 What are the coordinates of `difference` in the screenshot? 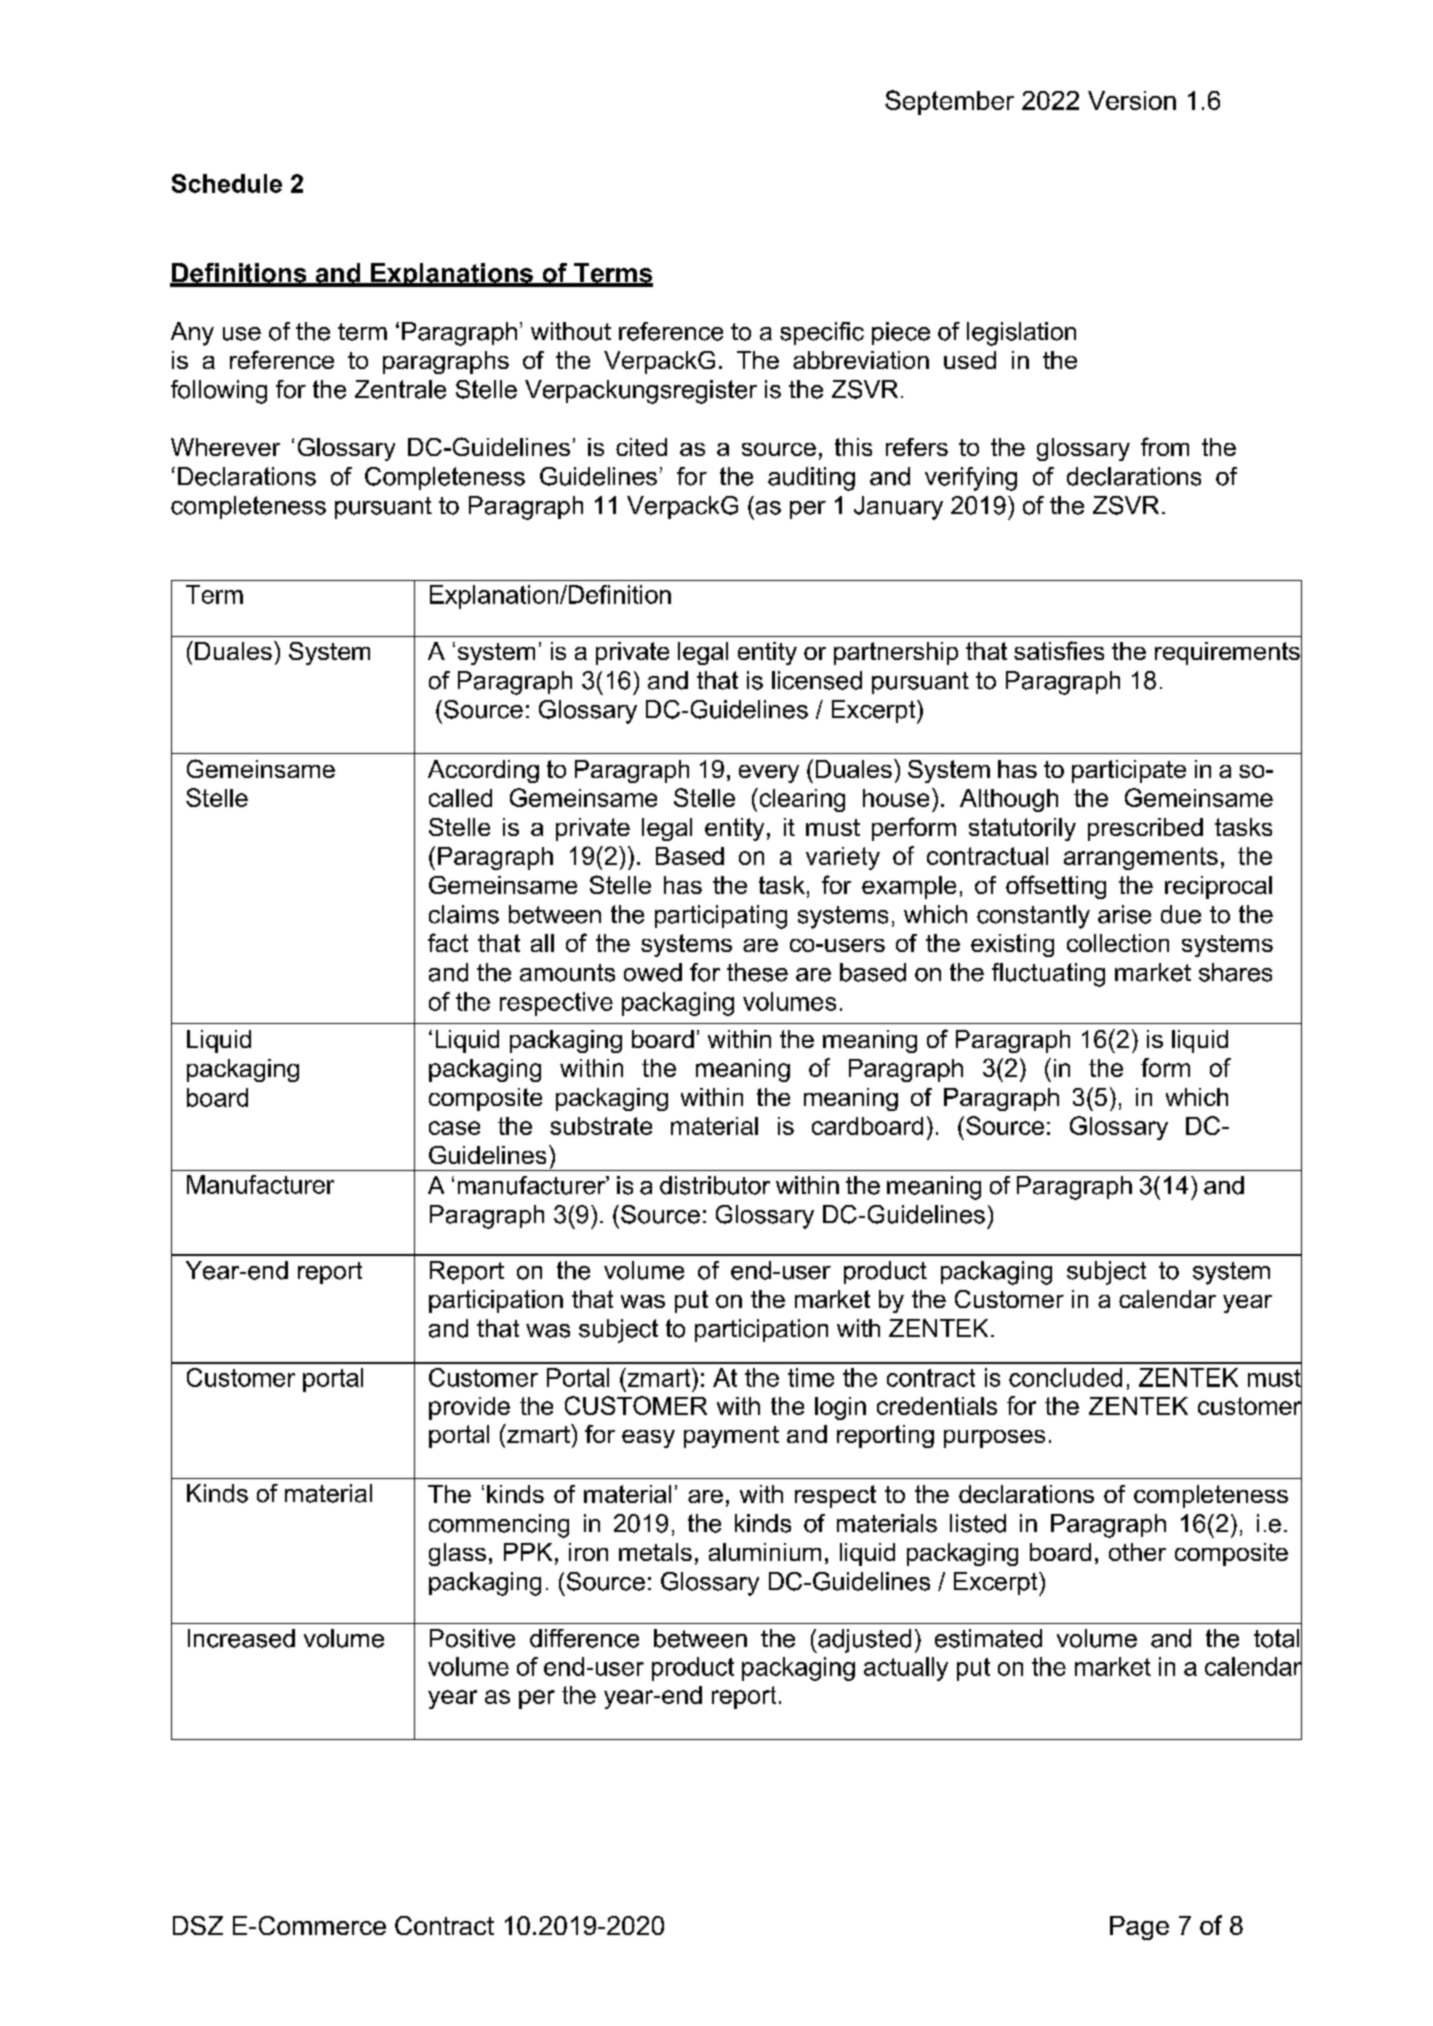 It's located at (584, 1638).
